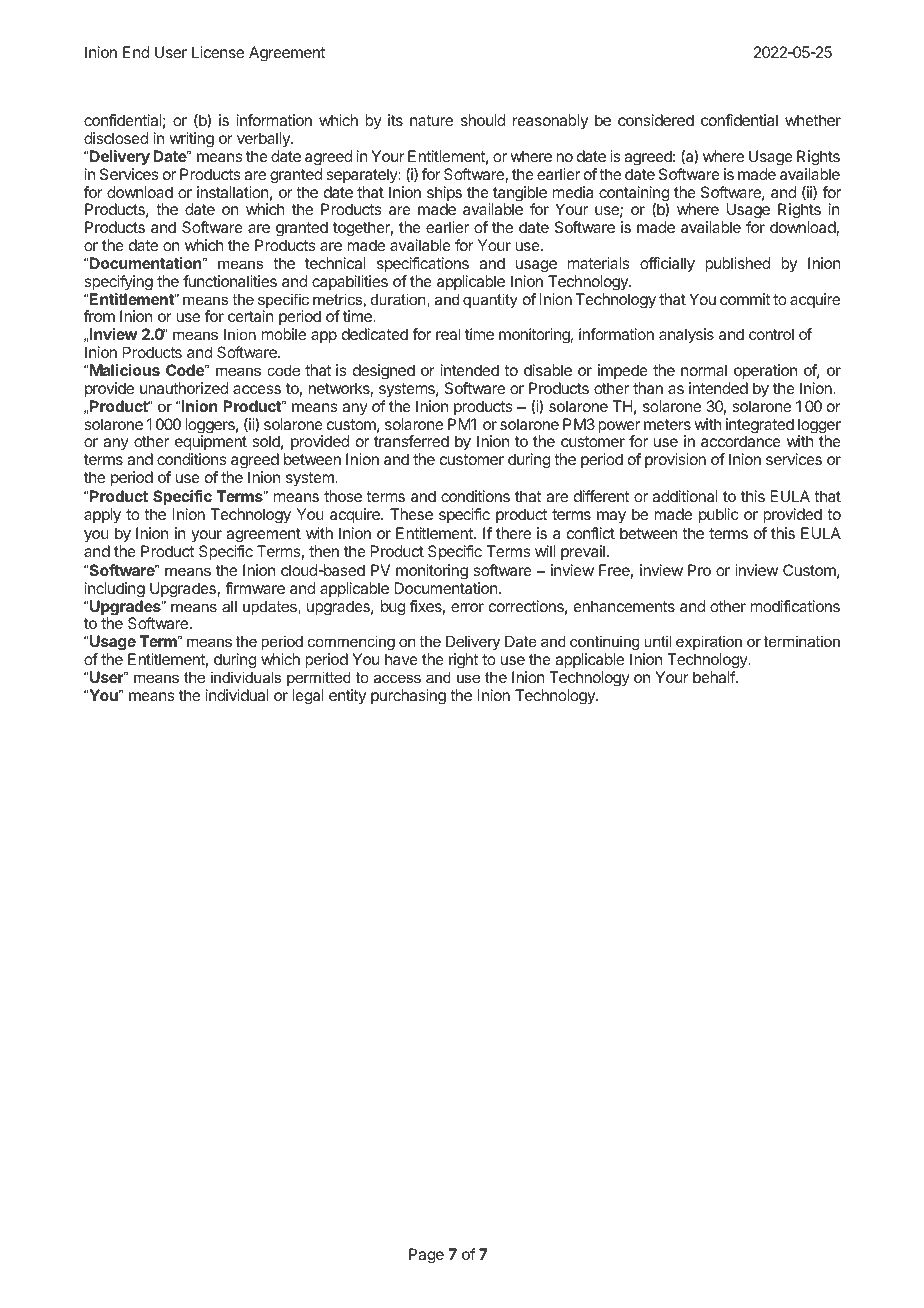 The height and width of the page is (1308, 924). Describe the element at coordinates (709, 642) in the page. I see `expiration` at that location.
